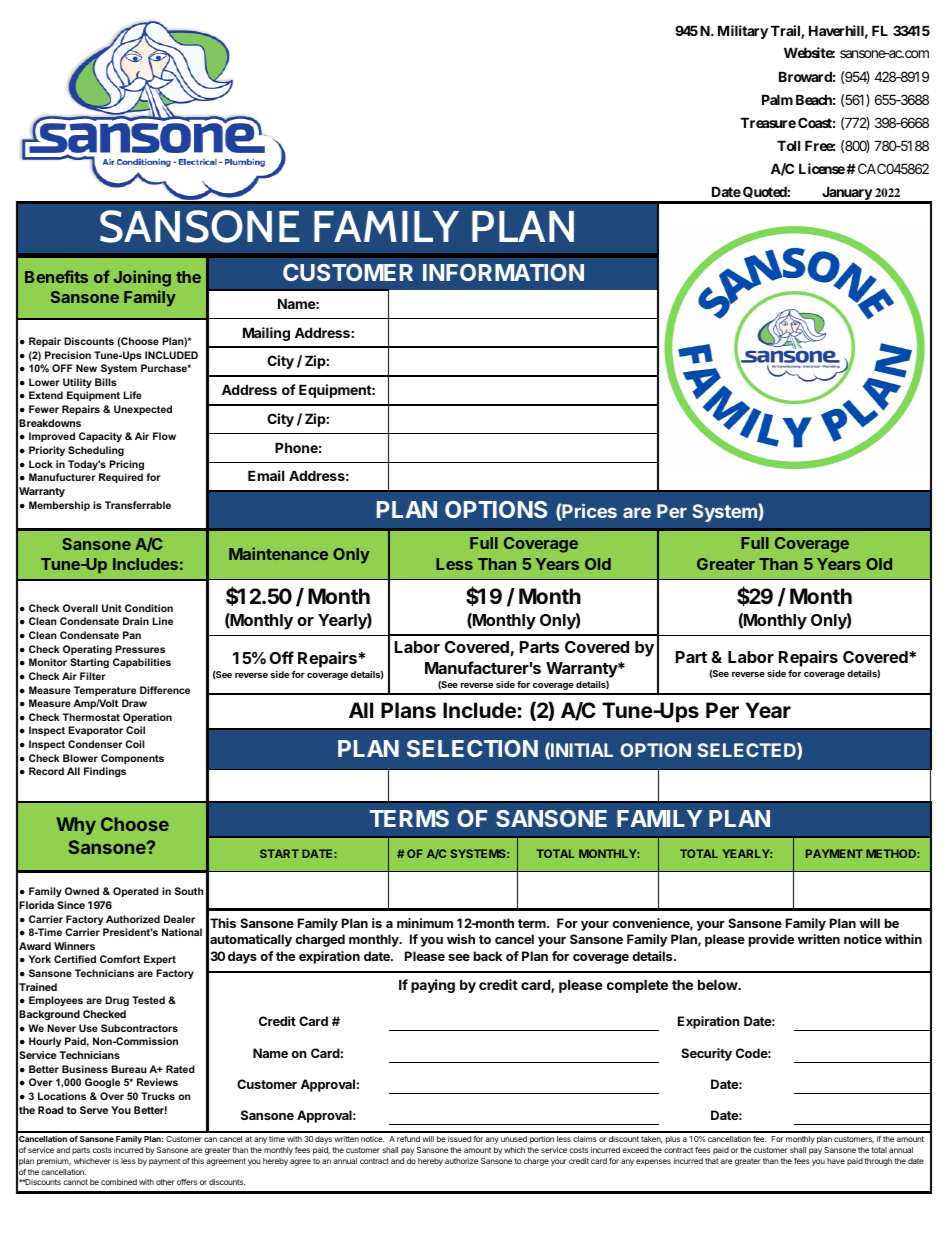 This screenshot has width=952, height=1233. I want to click on Military, so click(743, 32).
